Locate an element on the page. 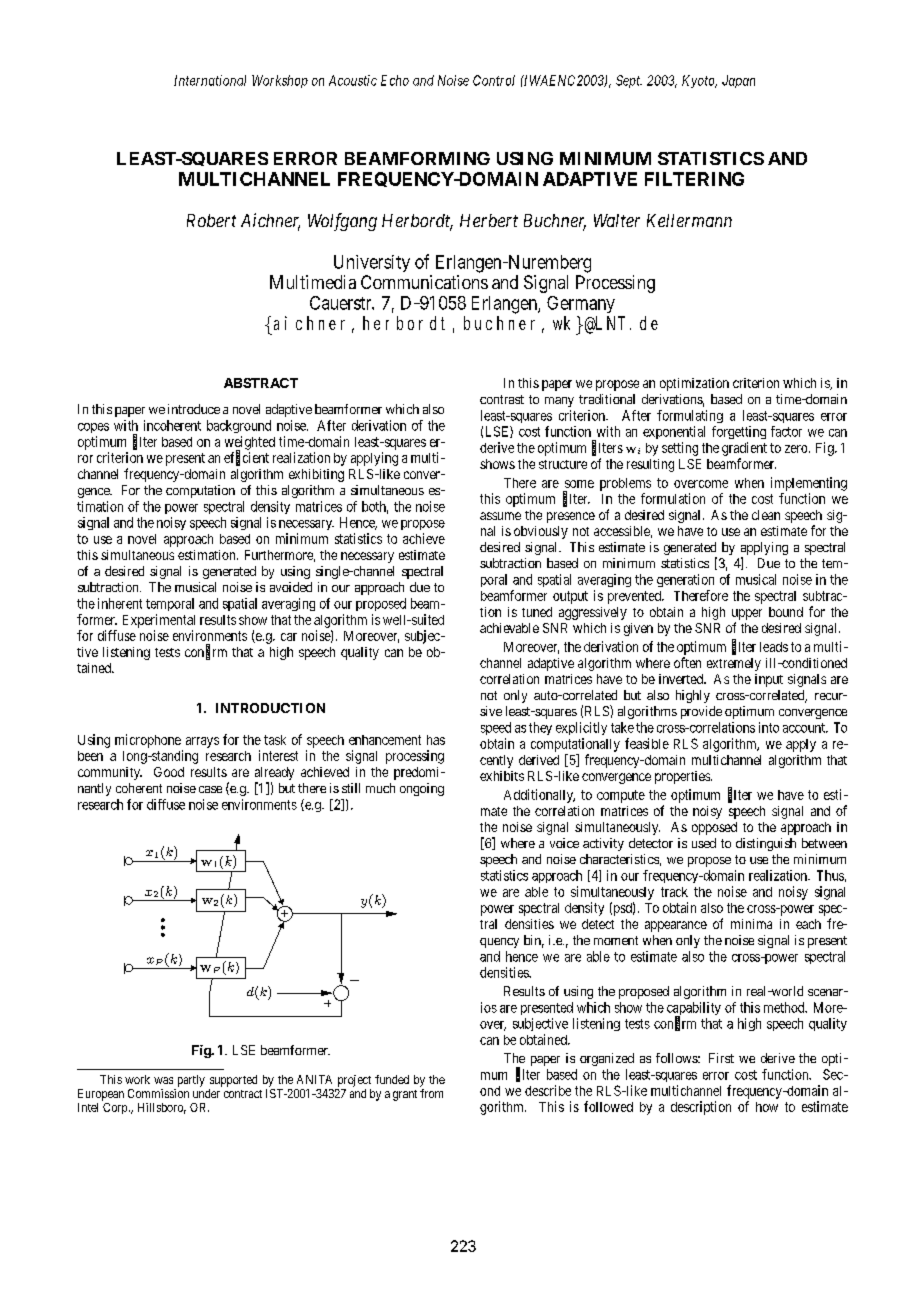 This image has width=924, height=1308. Robert is located at coordinates (211, 220).
